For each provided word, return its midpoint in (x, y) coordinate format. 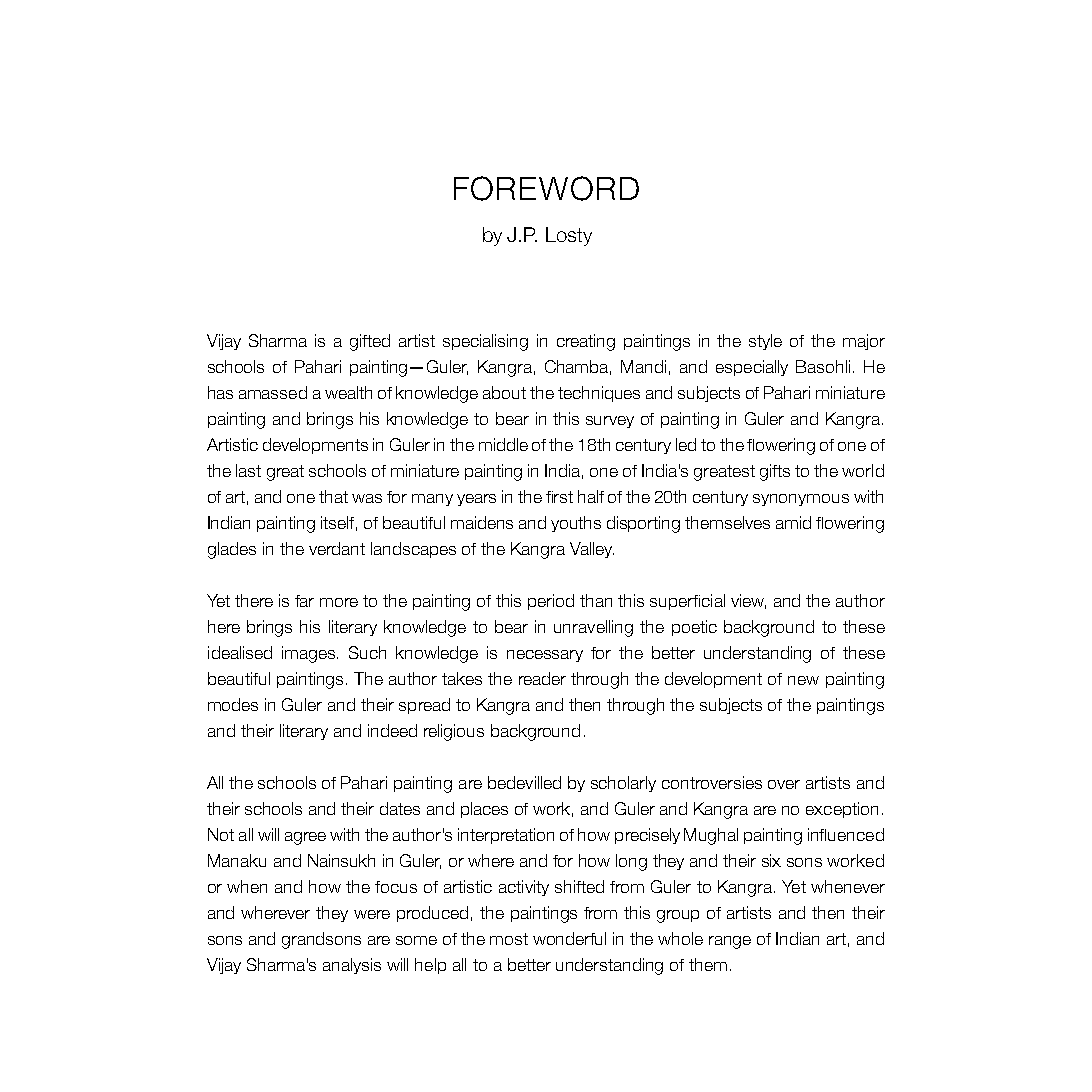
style (765, 342)
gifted (370, 342)
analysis (352, 966)
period (551, 602)
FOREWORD (546, 188)
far (304, 601)
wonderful (569, 938)
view (748, 601)
